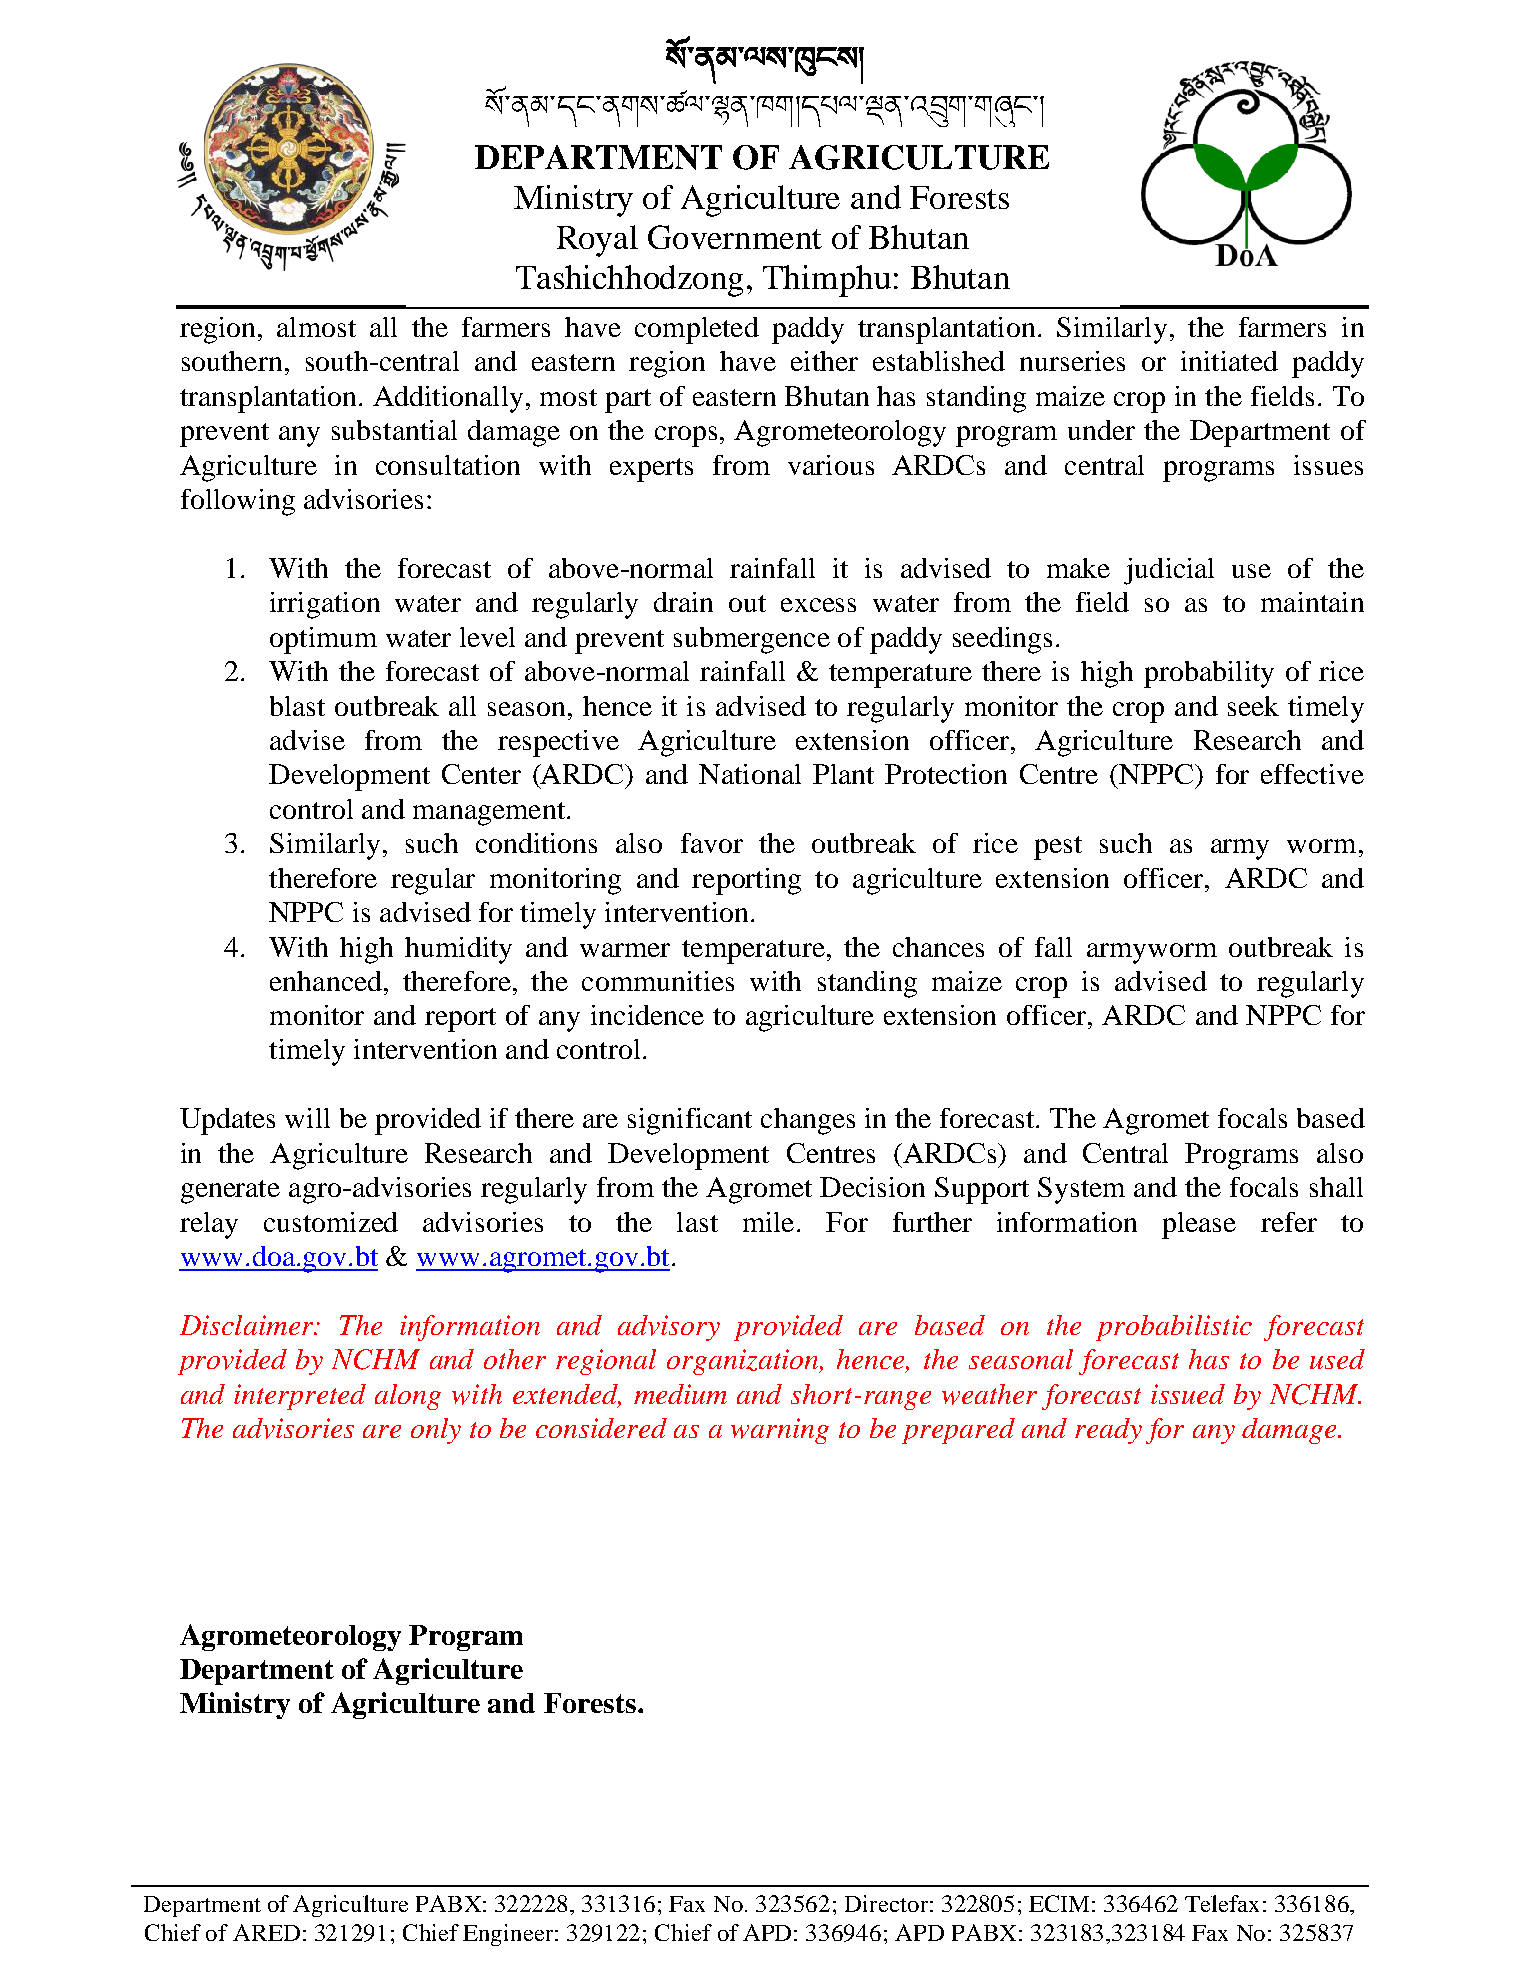 The image size is (1526, 1975). I want to click on Additionally, so click(448, 399).
